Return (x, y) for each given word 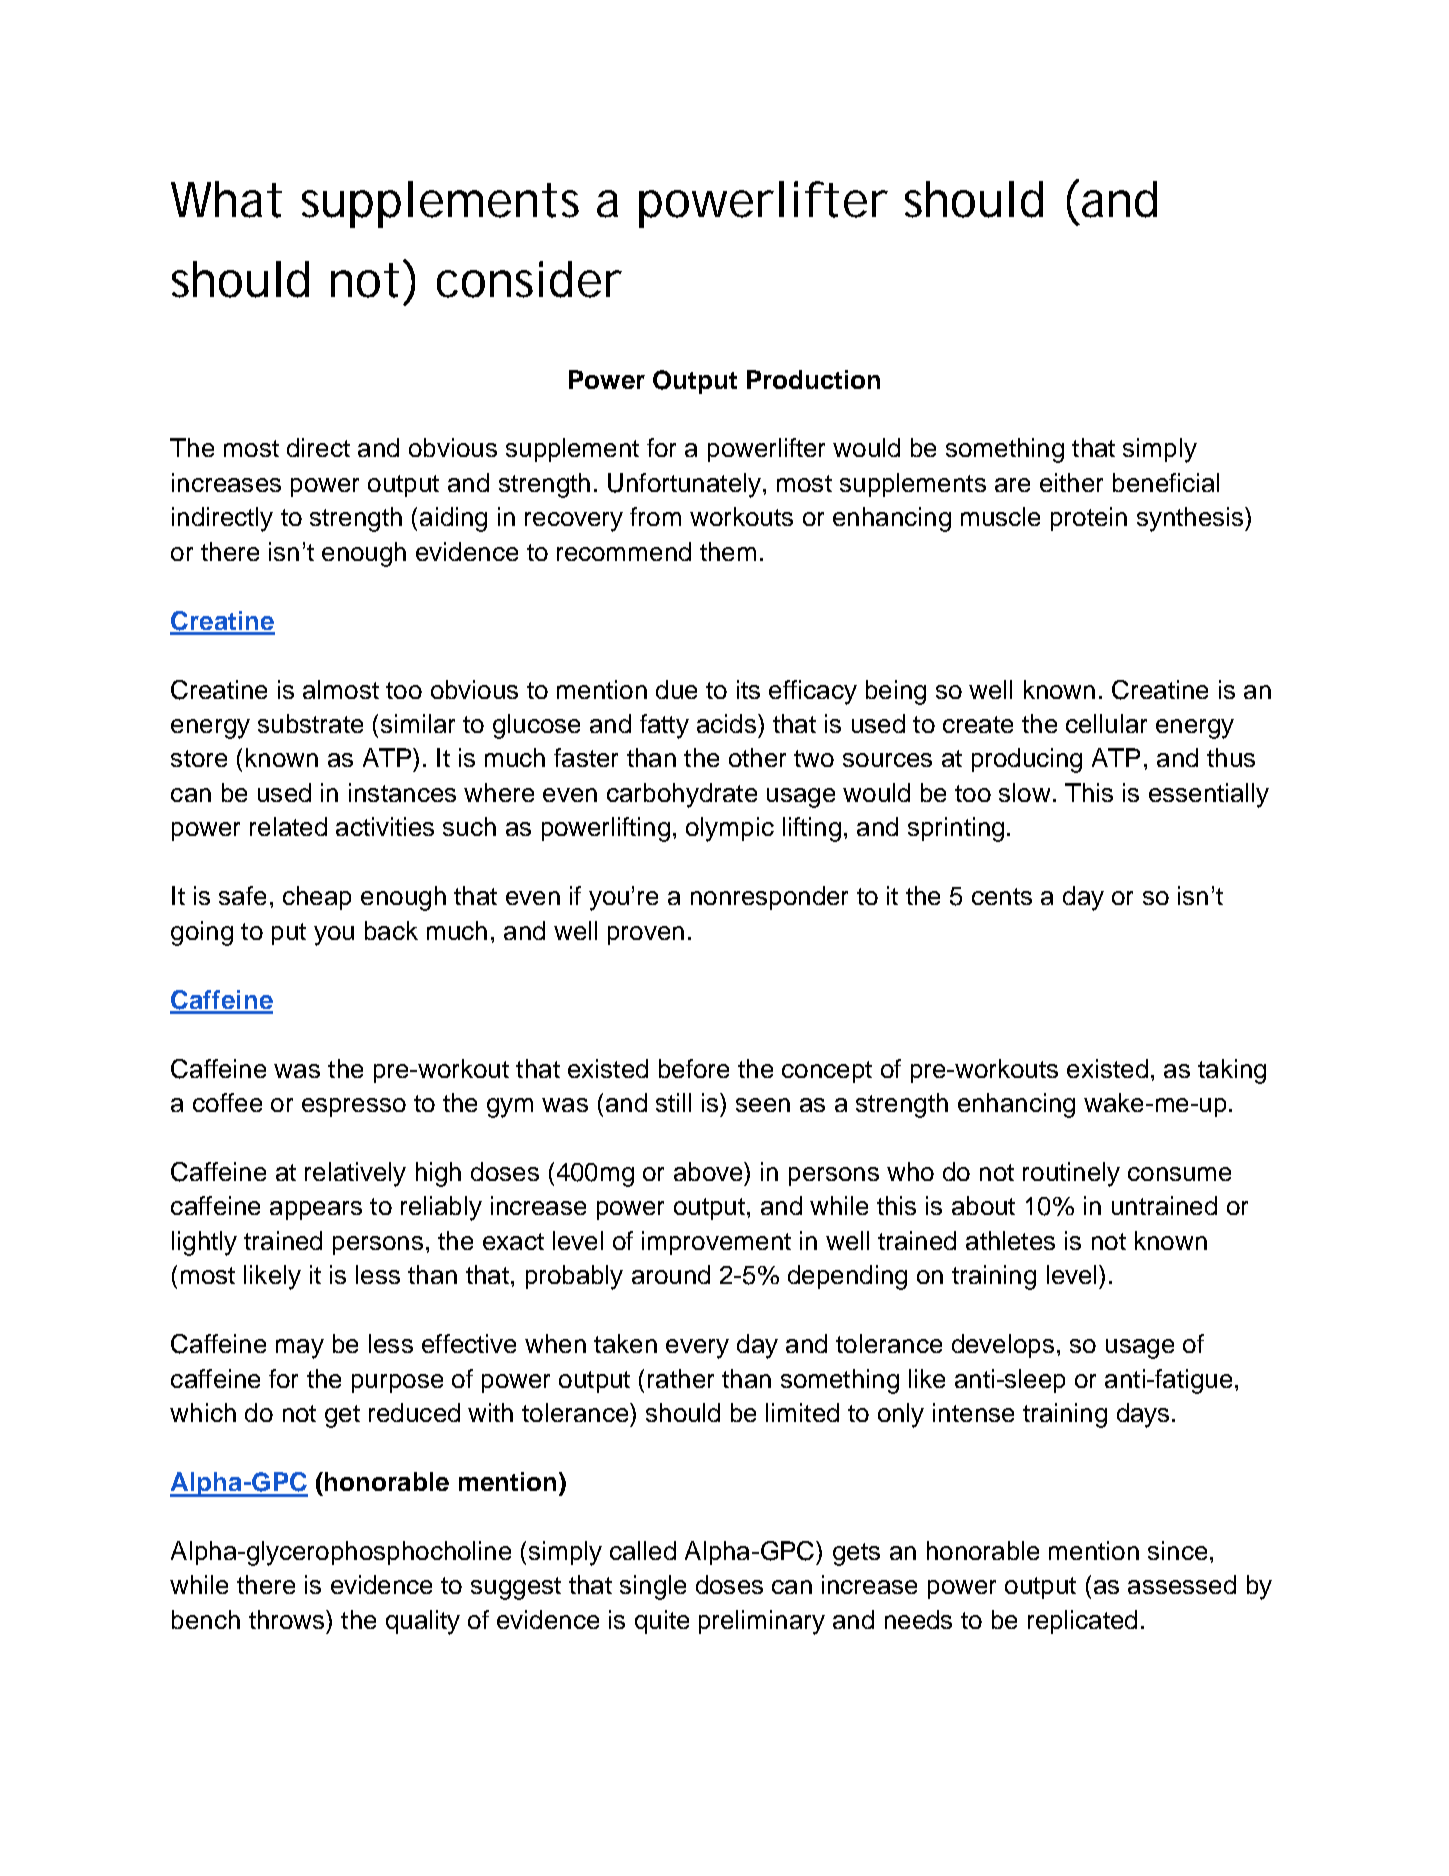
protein (1089, 519)
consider (529, 279)
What (226, 199)
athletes (1010, 1240)
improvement (716, 1243)
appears (316, 1210)
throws (288, 1619)
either (1071, 482)
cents (1002, 896)
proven (646, 935)
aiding (453, 519)
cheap (317, 898)
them (728, 551)
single (653, 1587)
